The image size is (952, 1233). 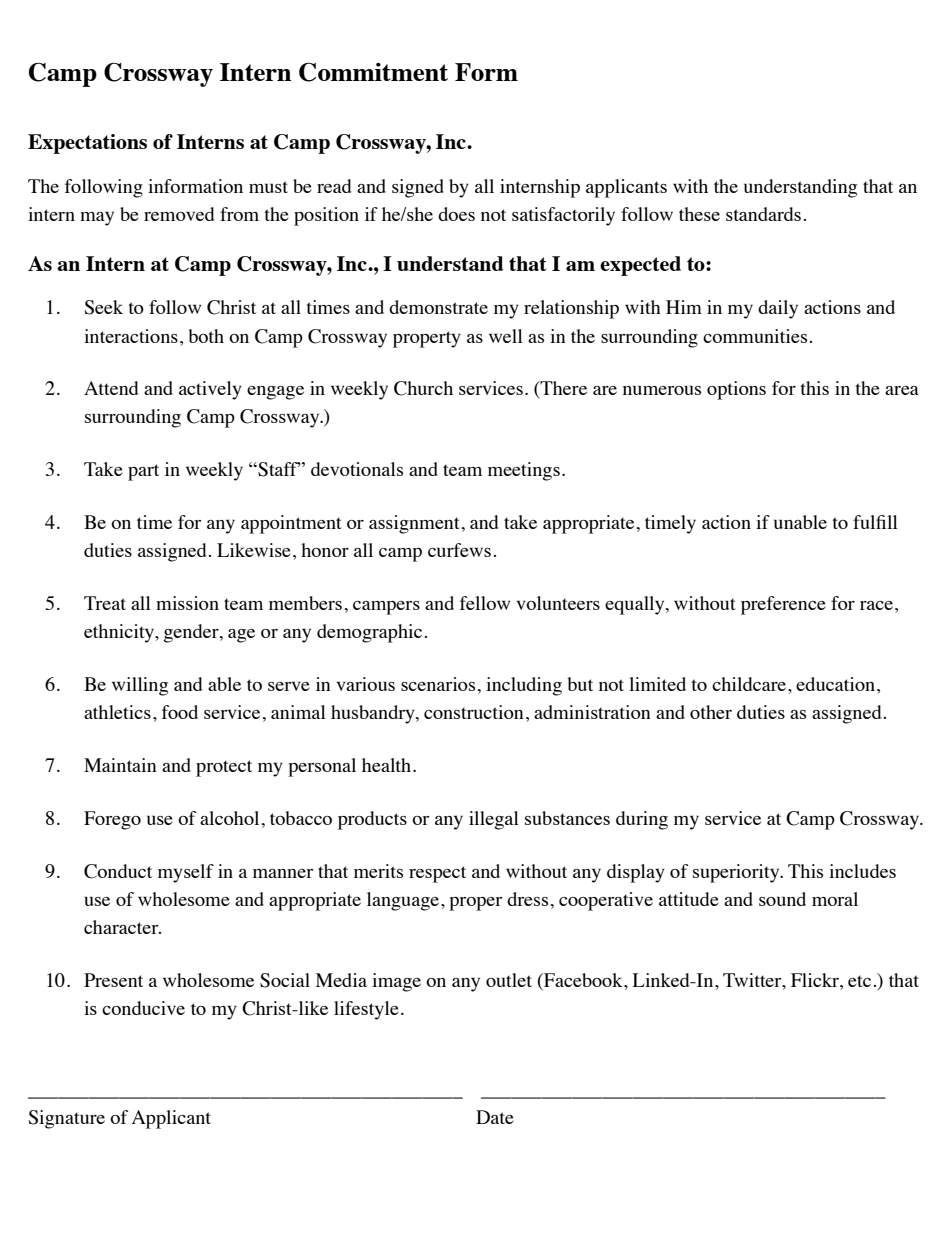 I want to click on standards, so click(x=763, y=214).
